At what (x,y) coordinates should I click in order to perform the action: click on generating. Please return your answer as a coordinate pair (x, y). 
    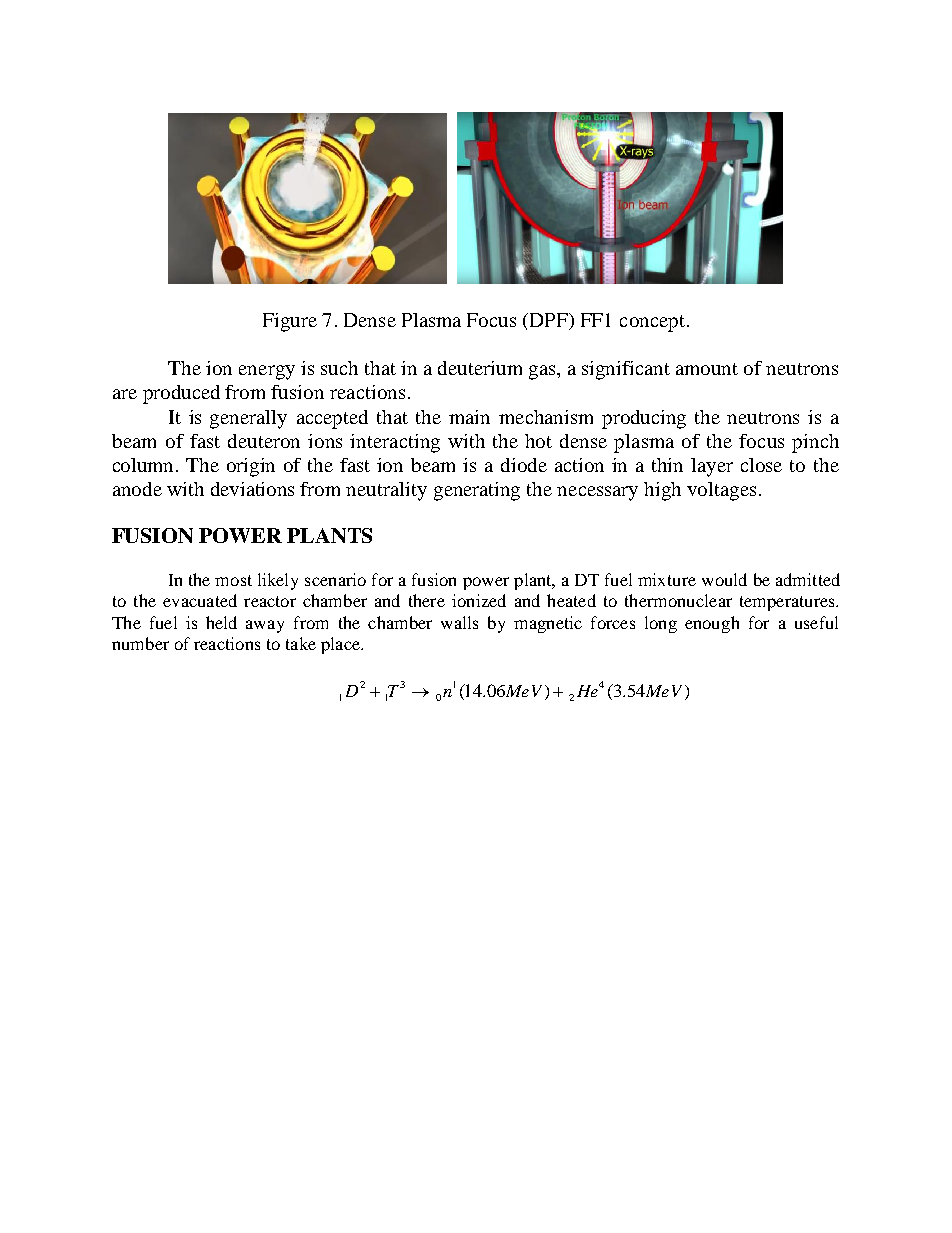
    Looking at the image, I should click on (477, 491).
